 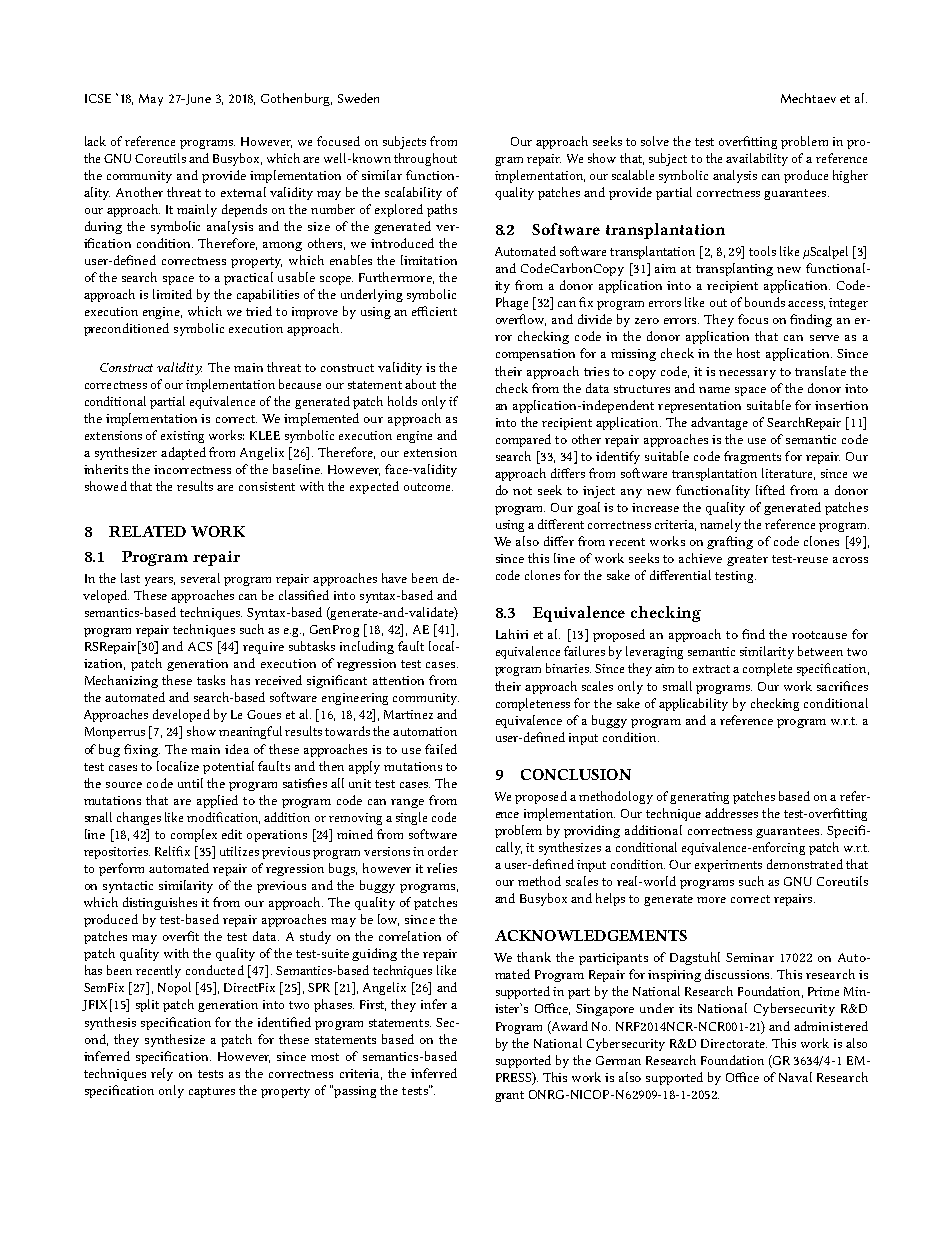 What do you see at coordinates (172, 294) in the image?
I see `limited` at bounding box center [172, 294].
